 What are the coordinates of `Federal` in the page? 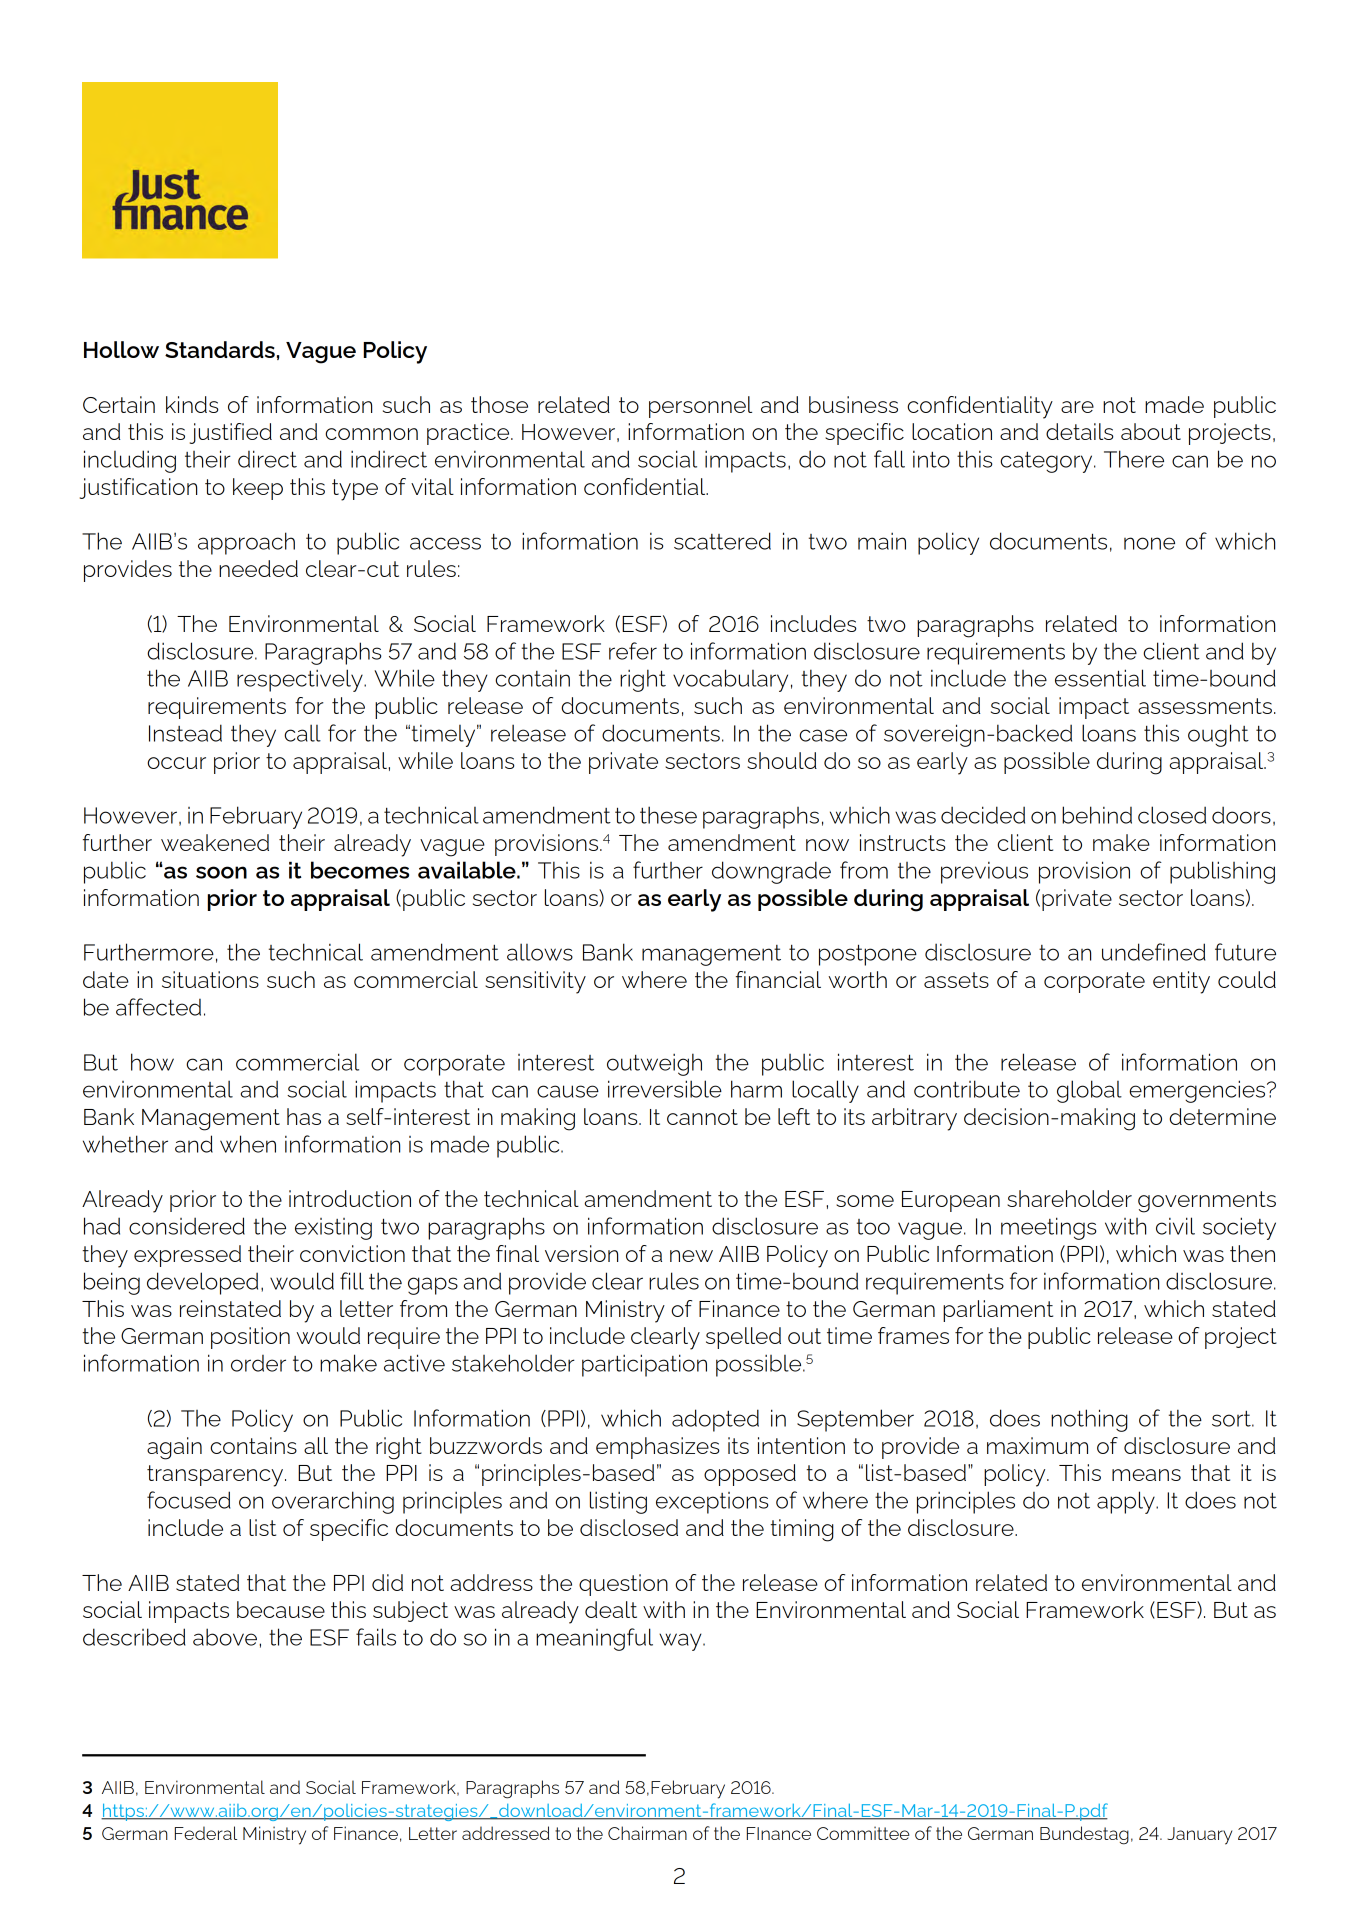 It's located at (206, 1833).
